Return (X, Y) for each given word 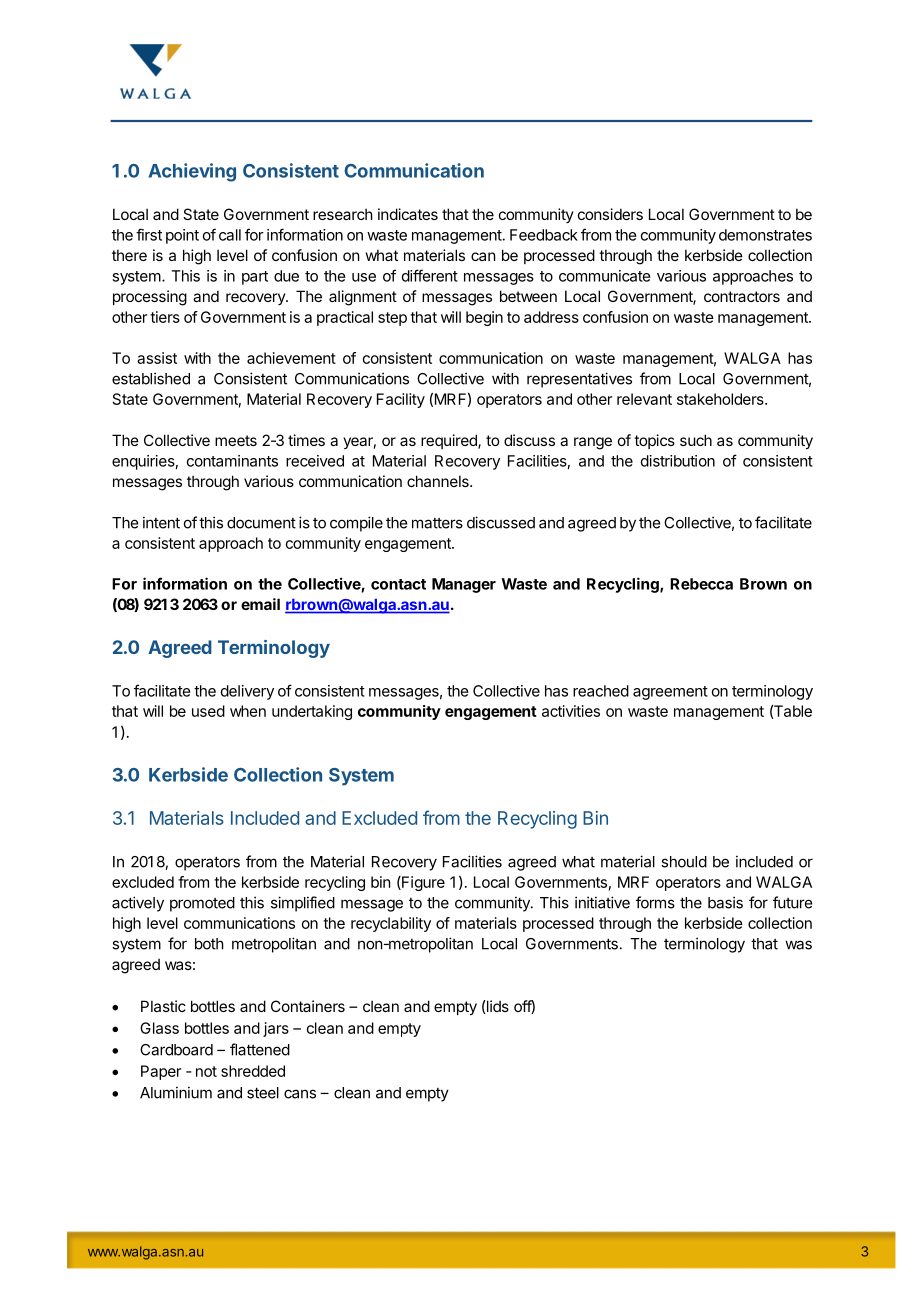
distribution (678, 461)
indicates (408, 214)
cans (300, 1094)
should (684, 862)
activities (571, 711)
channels (439, 481)
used (208, 711)
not (206, 1071)
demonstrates (765, 235)
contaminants (232, 461)
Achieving (192, 172)
